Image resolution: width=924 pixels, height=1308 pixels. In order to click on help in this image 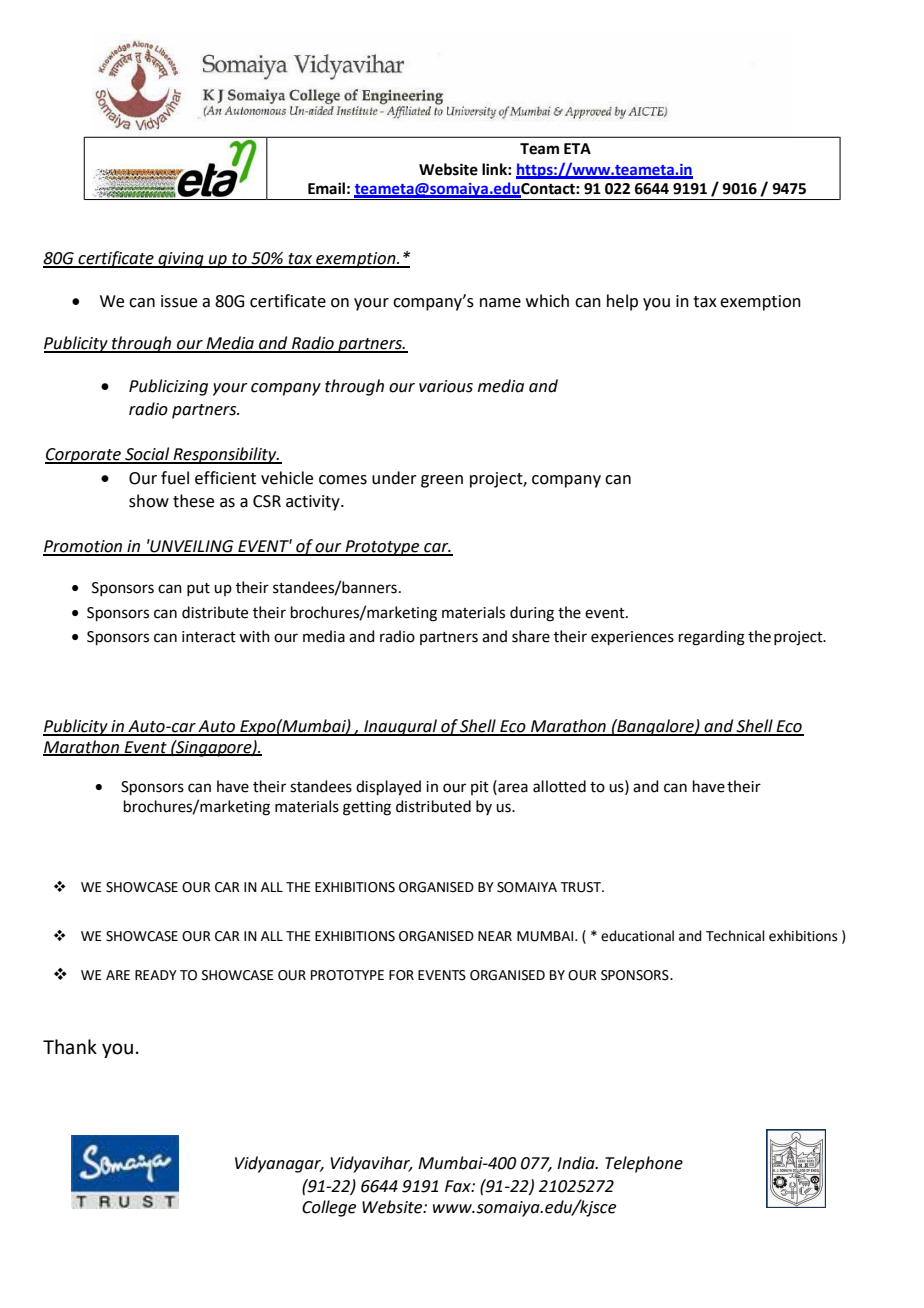, I will do `click(622, 302)`.
